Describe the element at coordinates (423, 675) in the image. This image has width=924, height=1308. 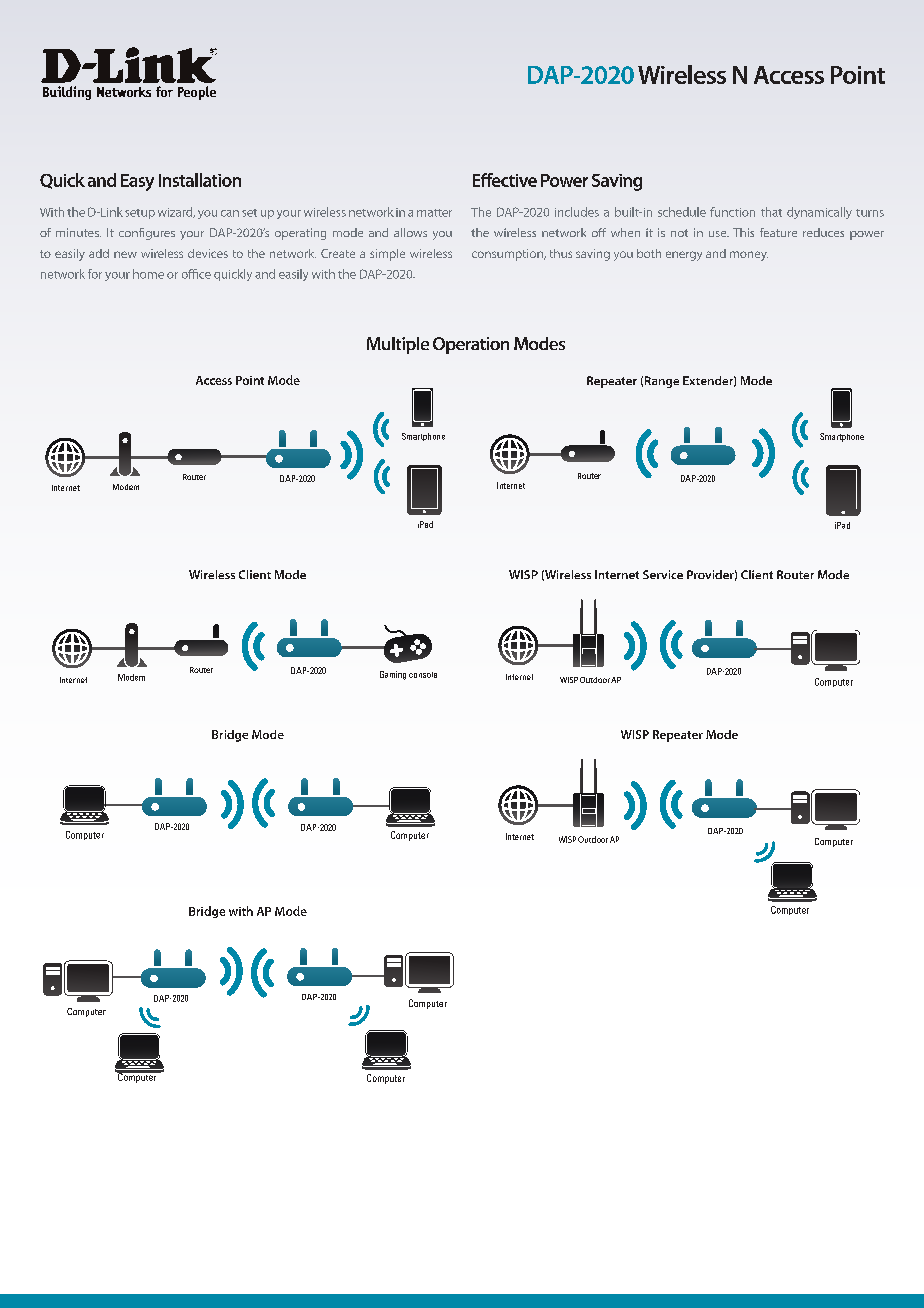
I see `console` at that location.
